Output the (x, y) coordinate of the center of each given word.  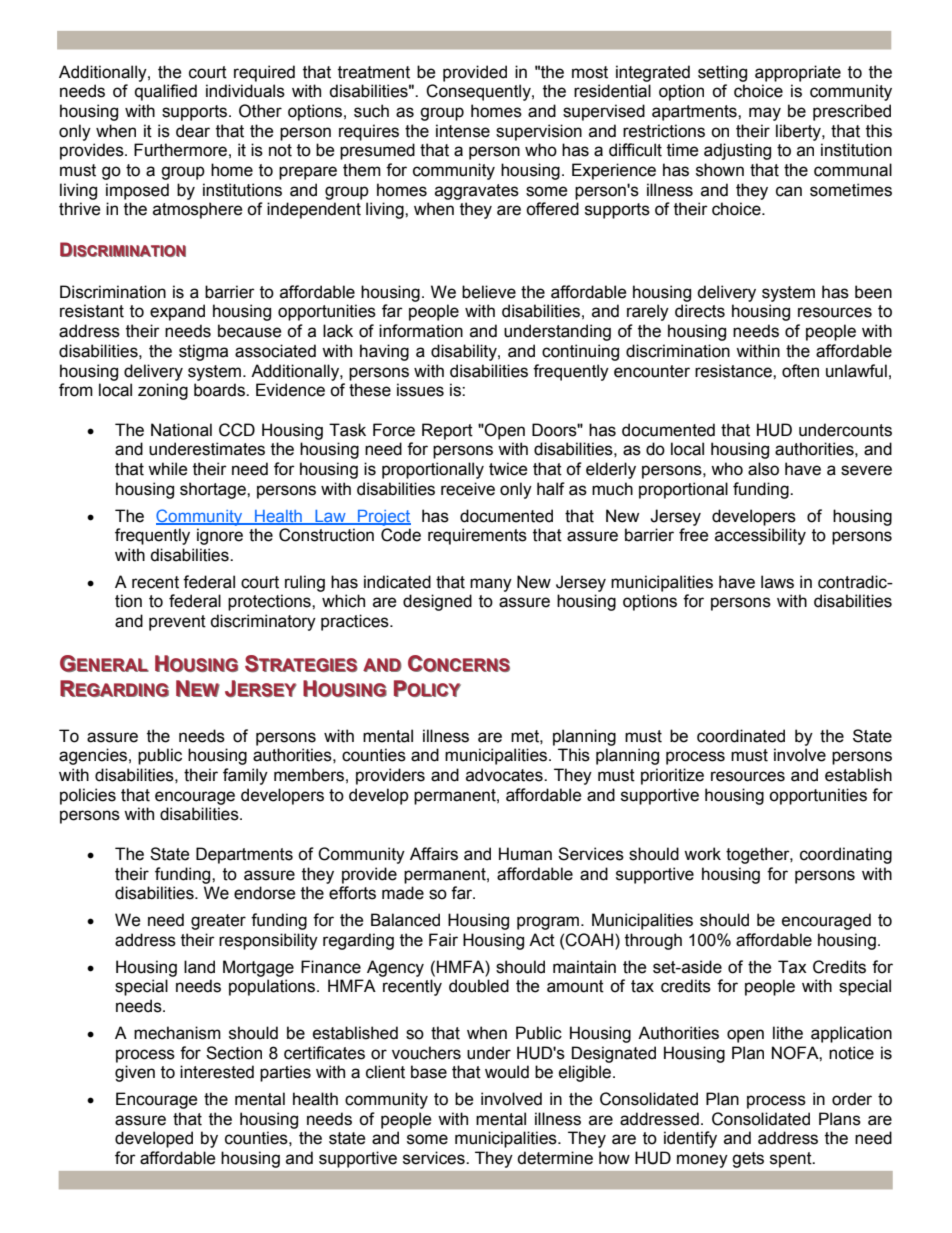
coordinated (741, 736)
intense (463, 131)
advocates (505, 775)
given (135, 1073)
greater (218, 922)
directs (700, 311)
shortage (214, 490)
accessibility (760, 536)
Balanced (405, 920)
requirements (477, 536)
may (765, 114)
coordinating (846, 855)
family (245, 776)
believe (489, 292)
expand (177, 312)
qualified (166, 92)
